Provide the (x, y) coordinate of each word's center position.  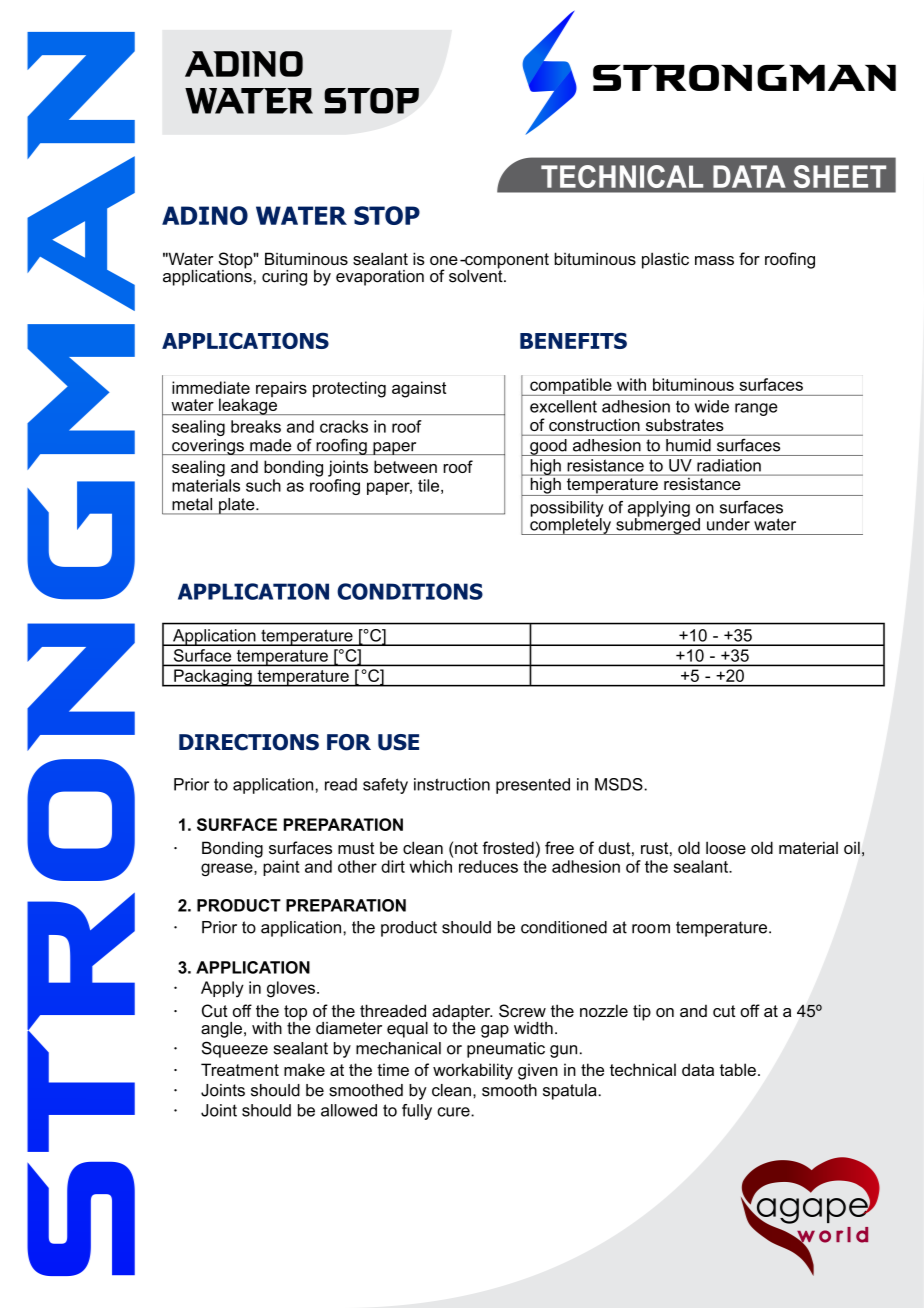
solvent (477, 275)
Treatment (240, 1069)
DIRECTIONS (249, 742)
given (538, 1071)
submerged (658, 525)
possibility (567, 510)
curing (284, 278)
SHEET (840, 176)
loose (726, 847)
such (263, 485)
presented (533, 786)
